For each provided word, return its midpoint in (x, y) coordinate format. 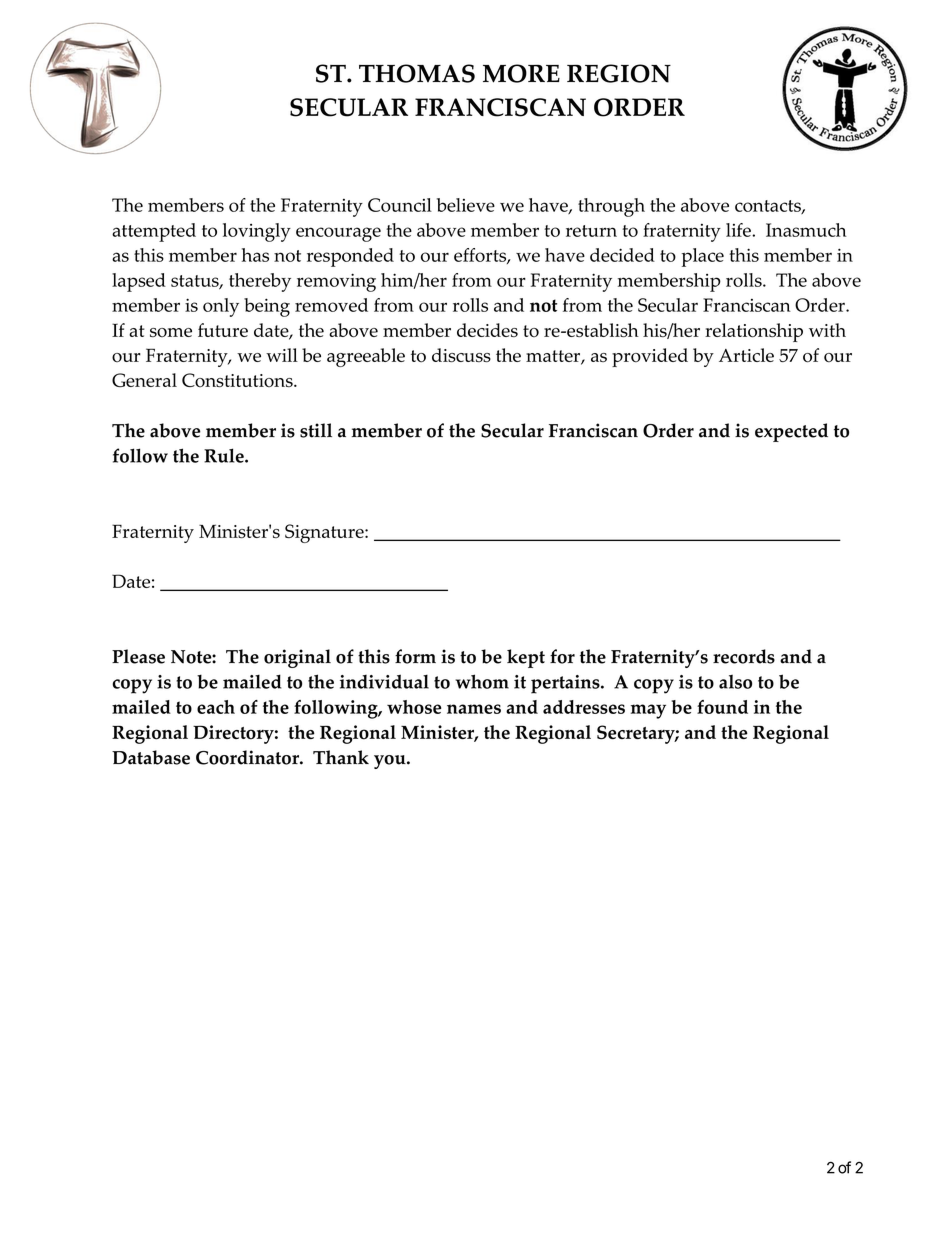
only (221, 307)
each (216, 707)
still (316, 430)
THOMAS (417, 73)
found (722, 707)
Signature (325, 533)
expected (791, 432)
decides (487, 330)
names (474, 709)
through (611, 207)
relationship (754, 332)
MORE (521, 73)
